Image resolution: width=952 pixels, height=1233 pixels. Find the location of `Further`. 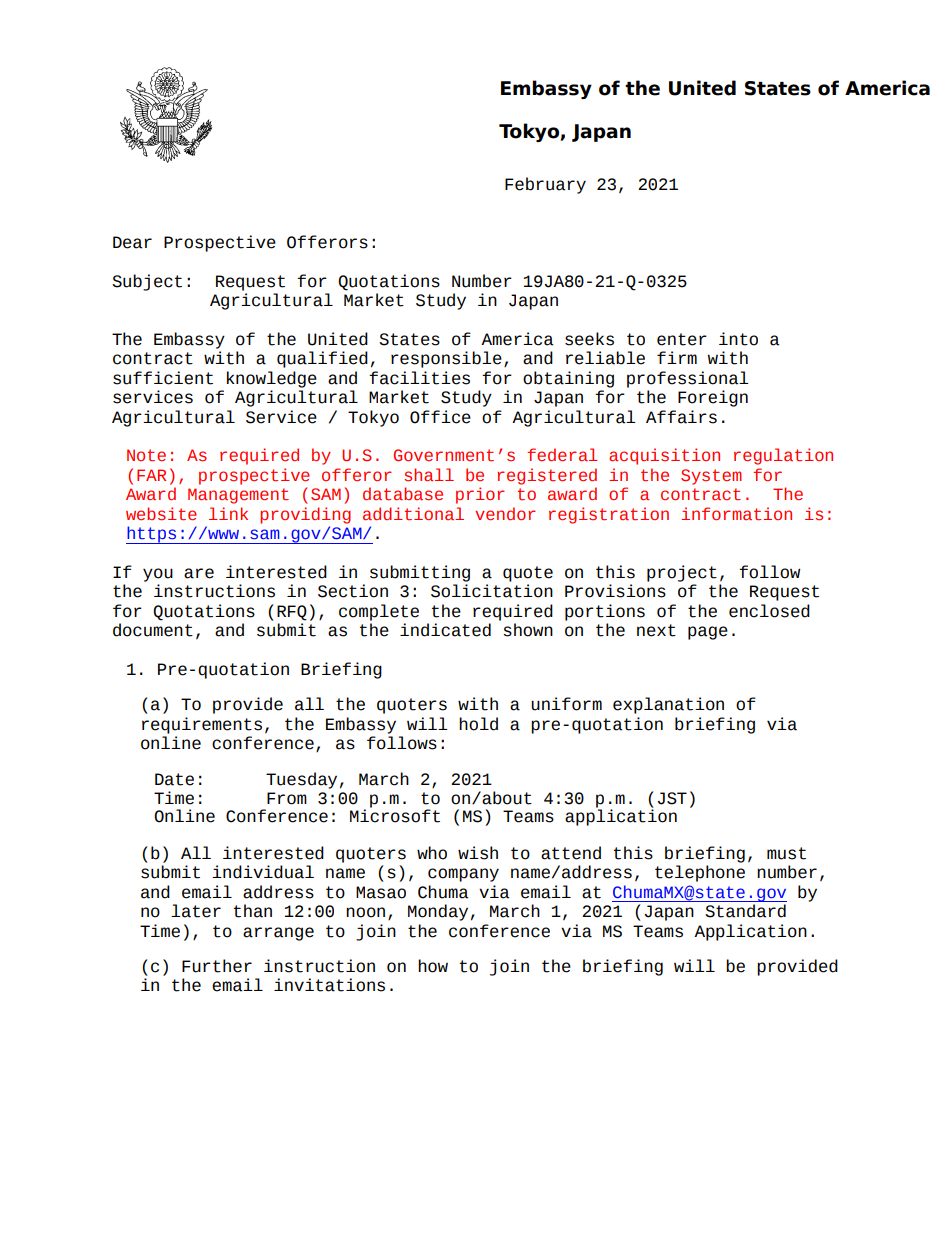

Further is located at coordinates (217, 966).
